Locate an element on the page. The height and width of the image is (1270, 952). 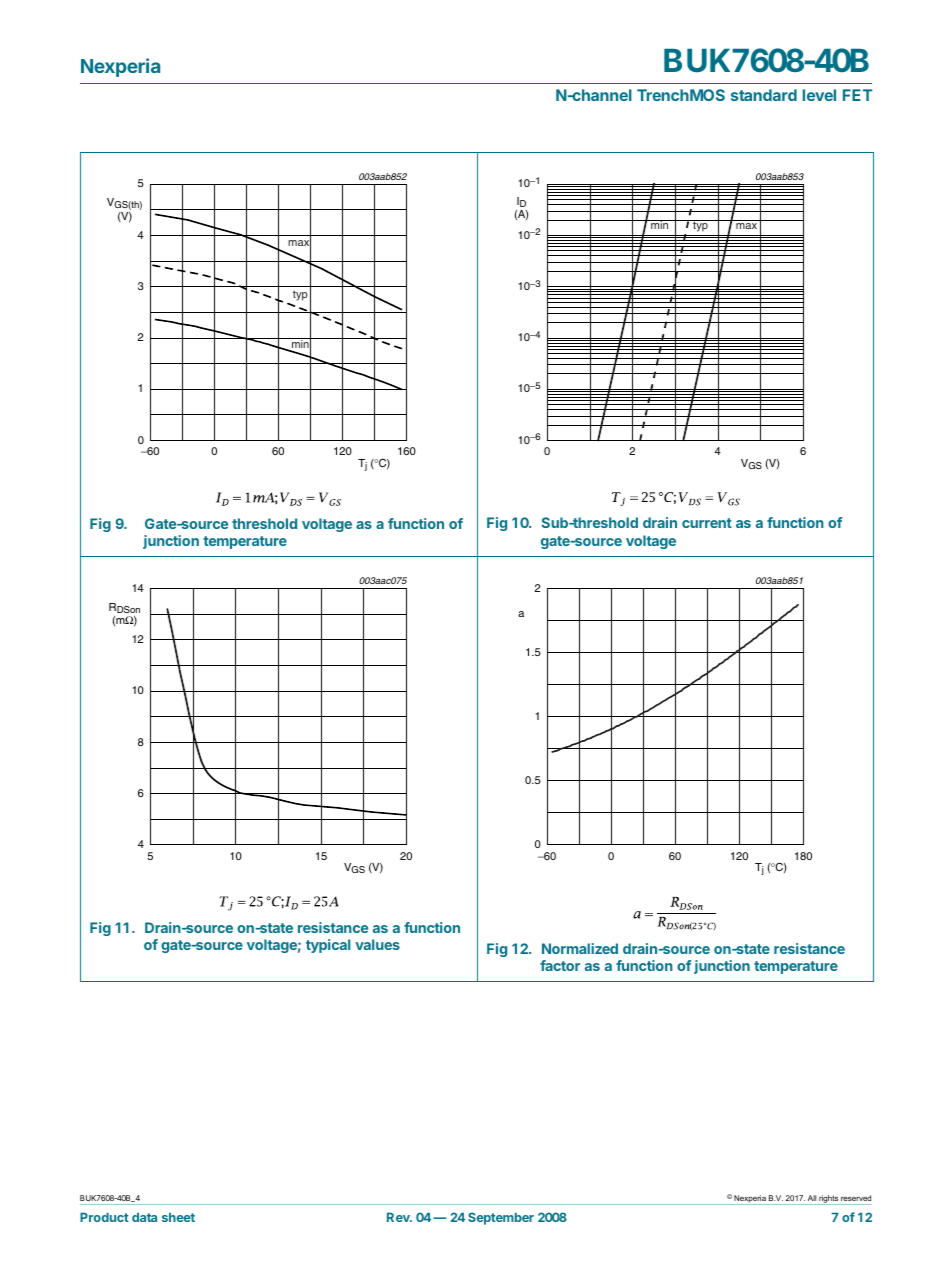
typical is located at coordinates (328, 946).
